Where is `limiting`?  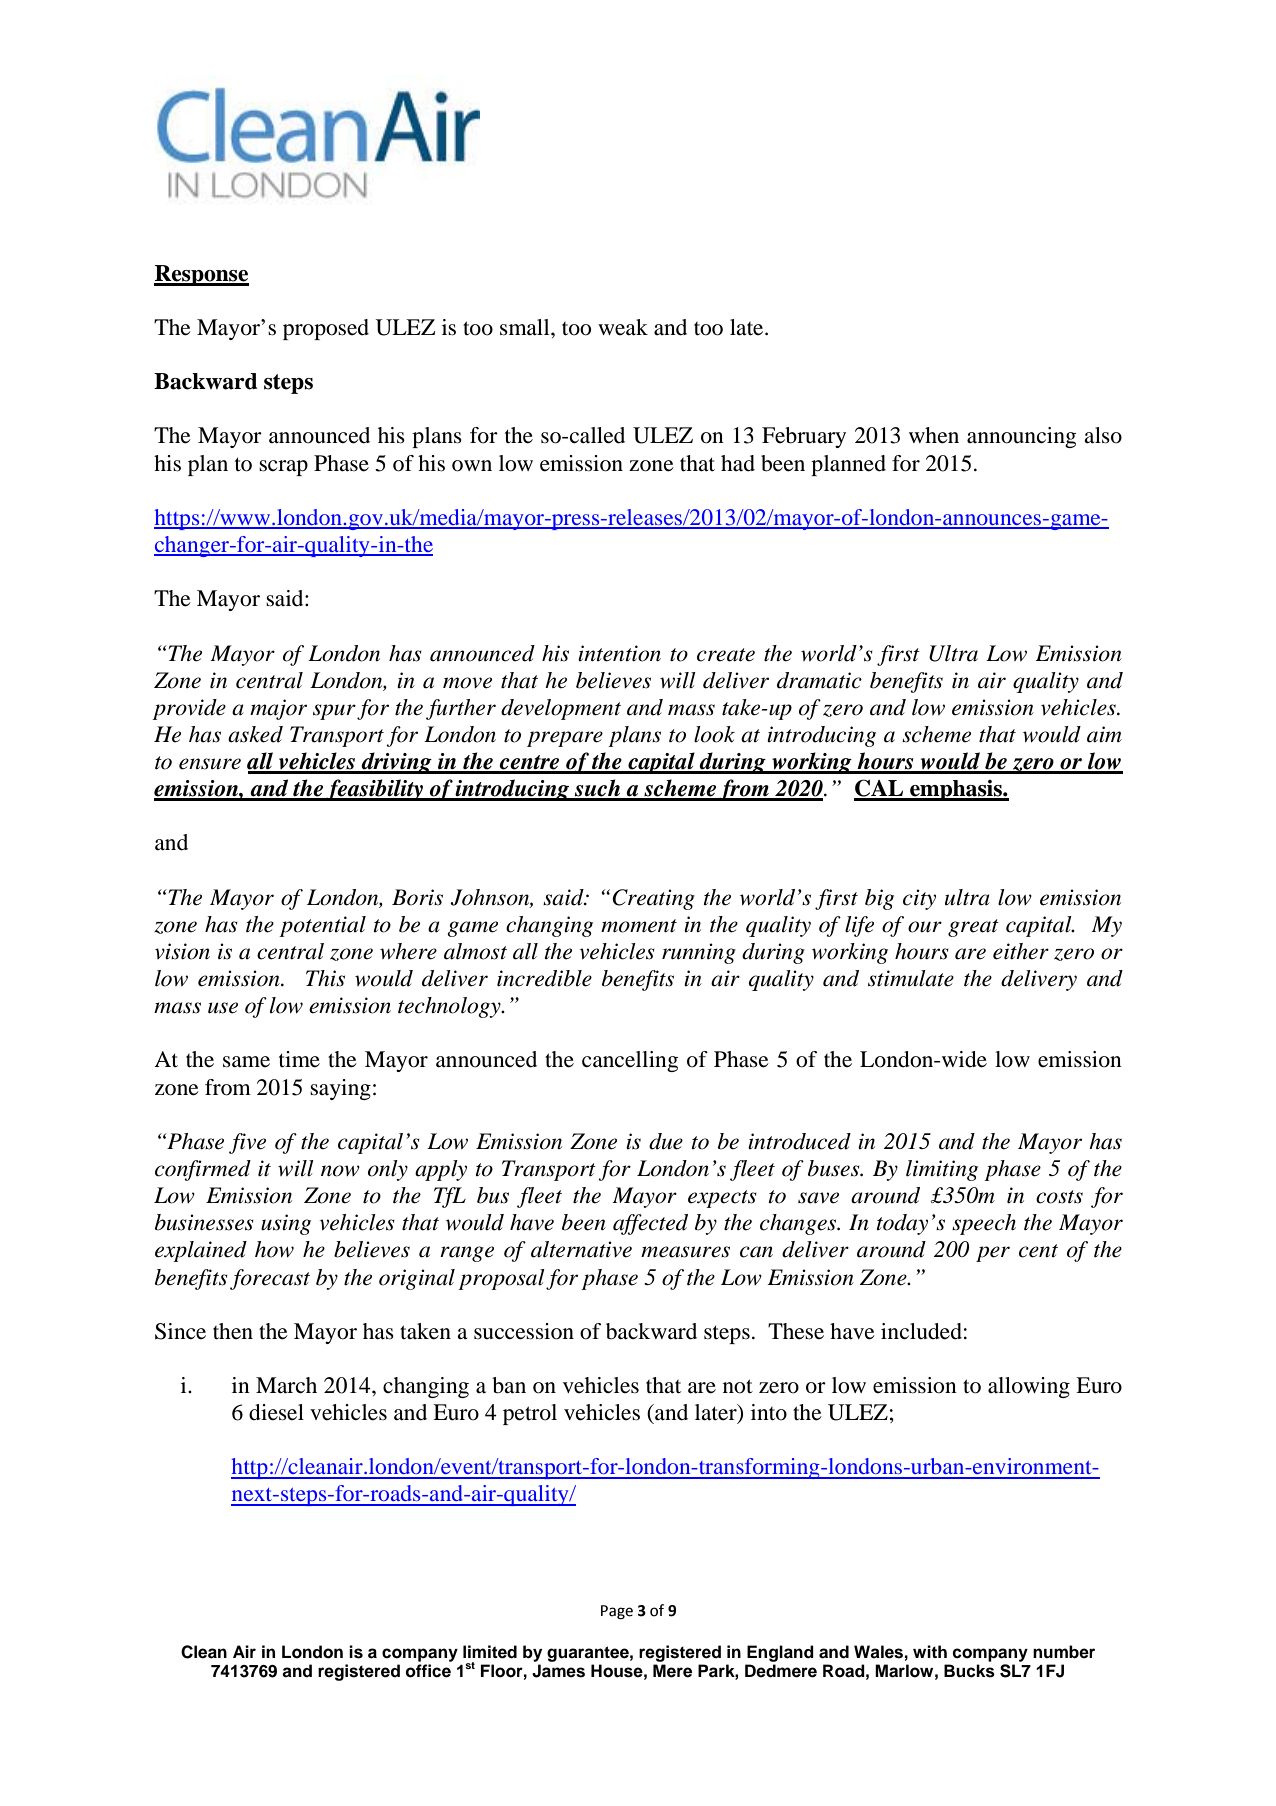 limiting is located at coordinates (942, 1170).
